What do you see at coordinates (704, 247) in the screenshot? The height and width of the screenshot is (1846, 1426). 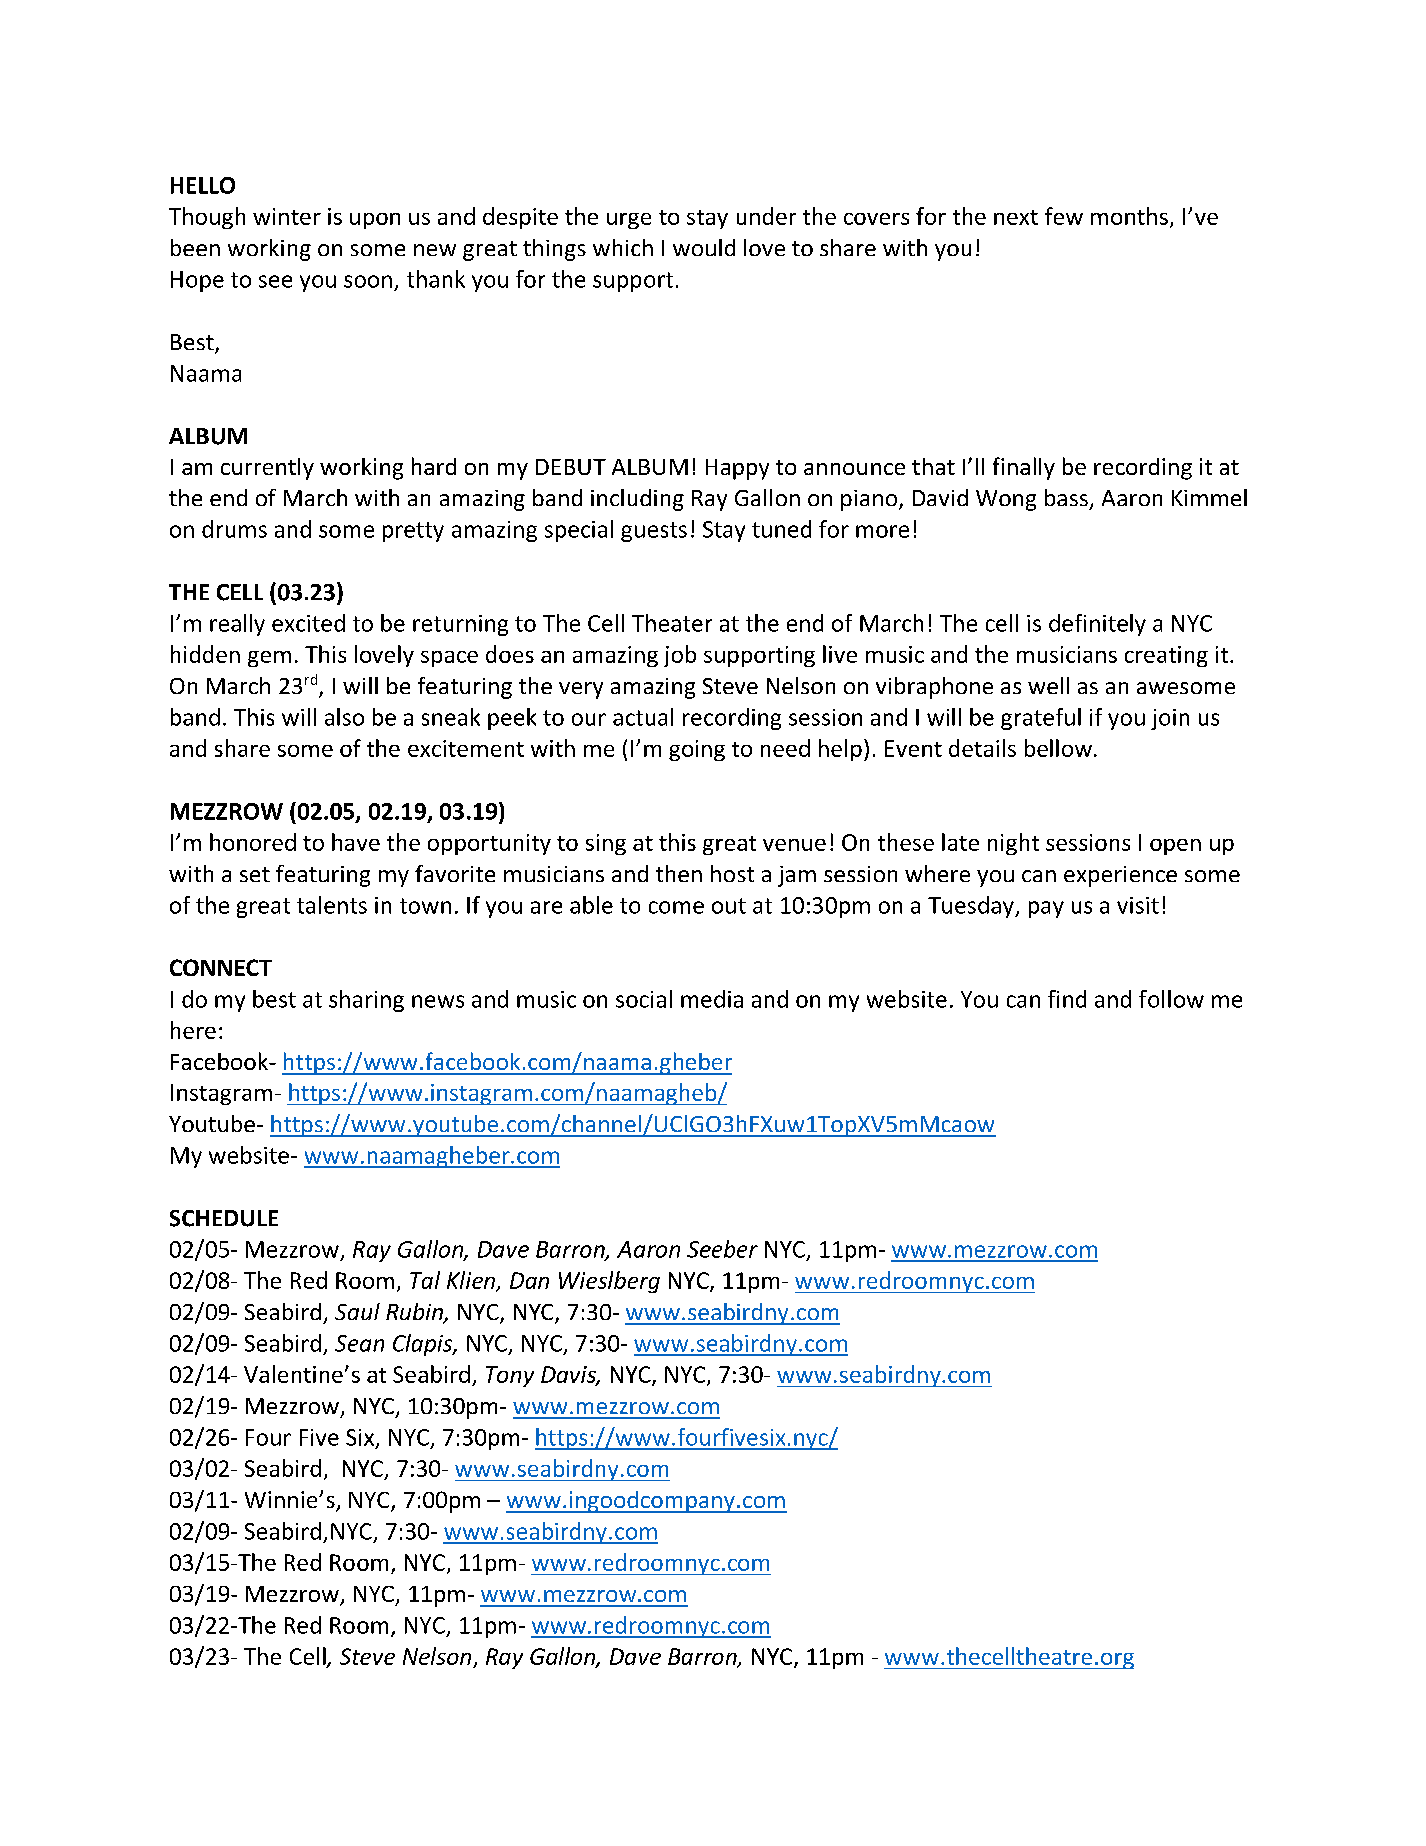 I see `would` at bounding box center [704, 247].
